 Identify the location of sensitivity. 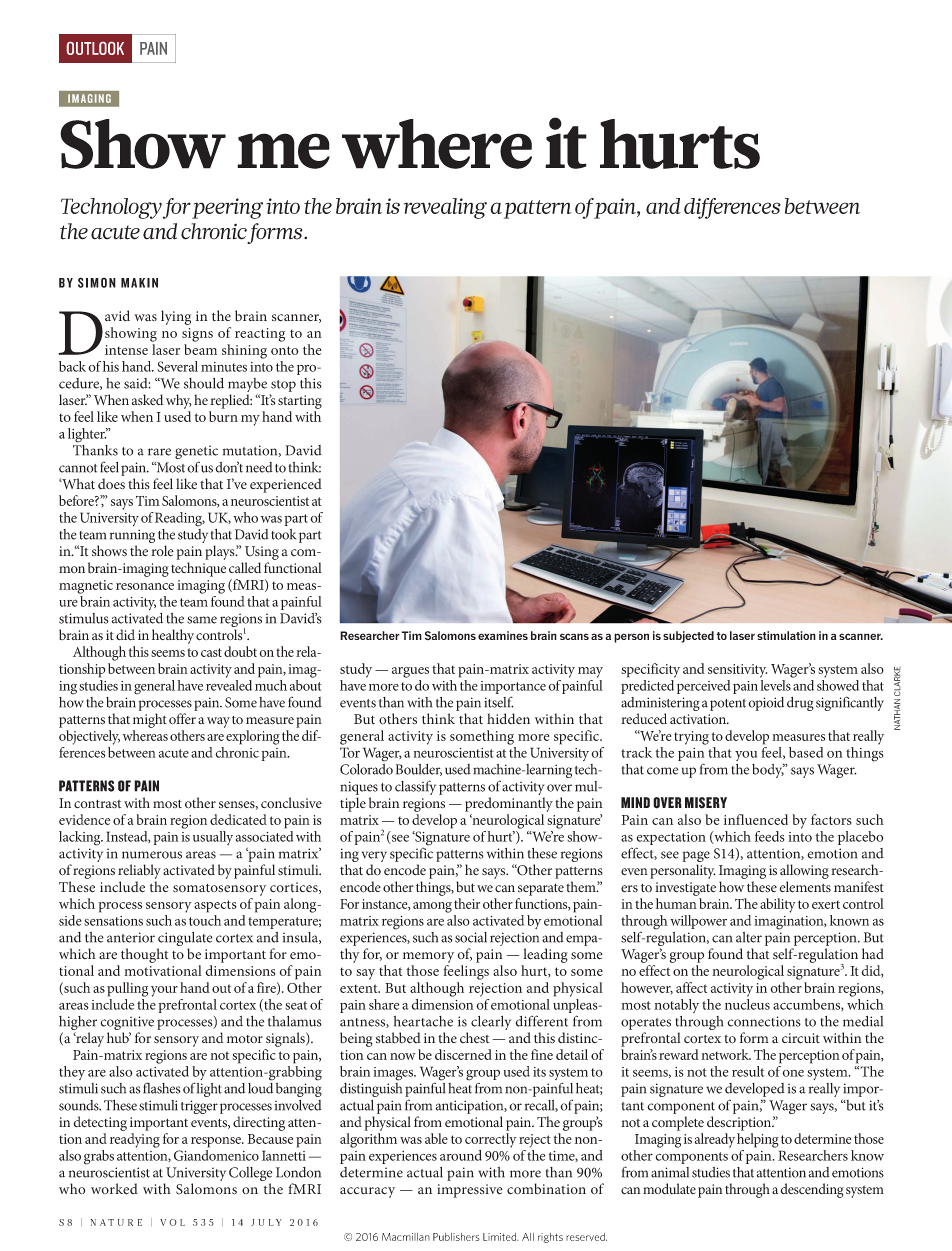
(737, 671).
